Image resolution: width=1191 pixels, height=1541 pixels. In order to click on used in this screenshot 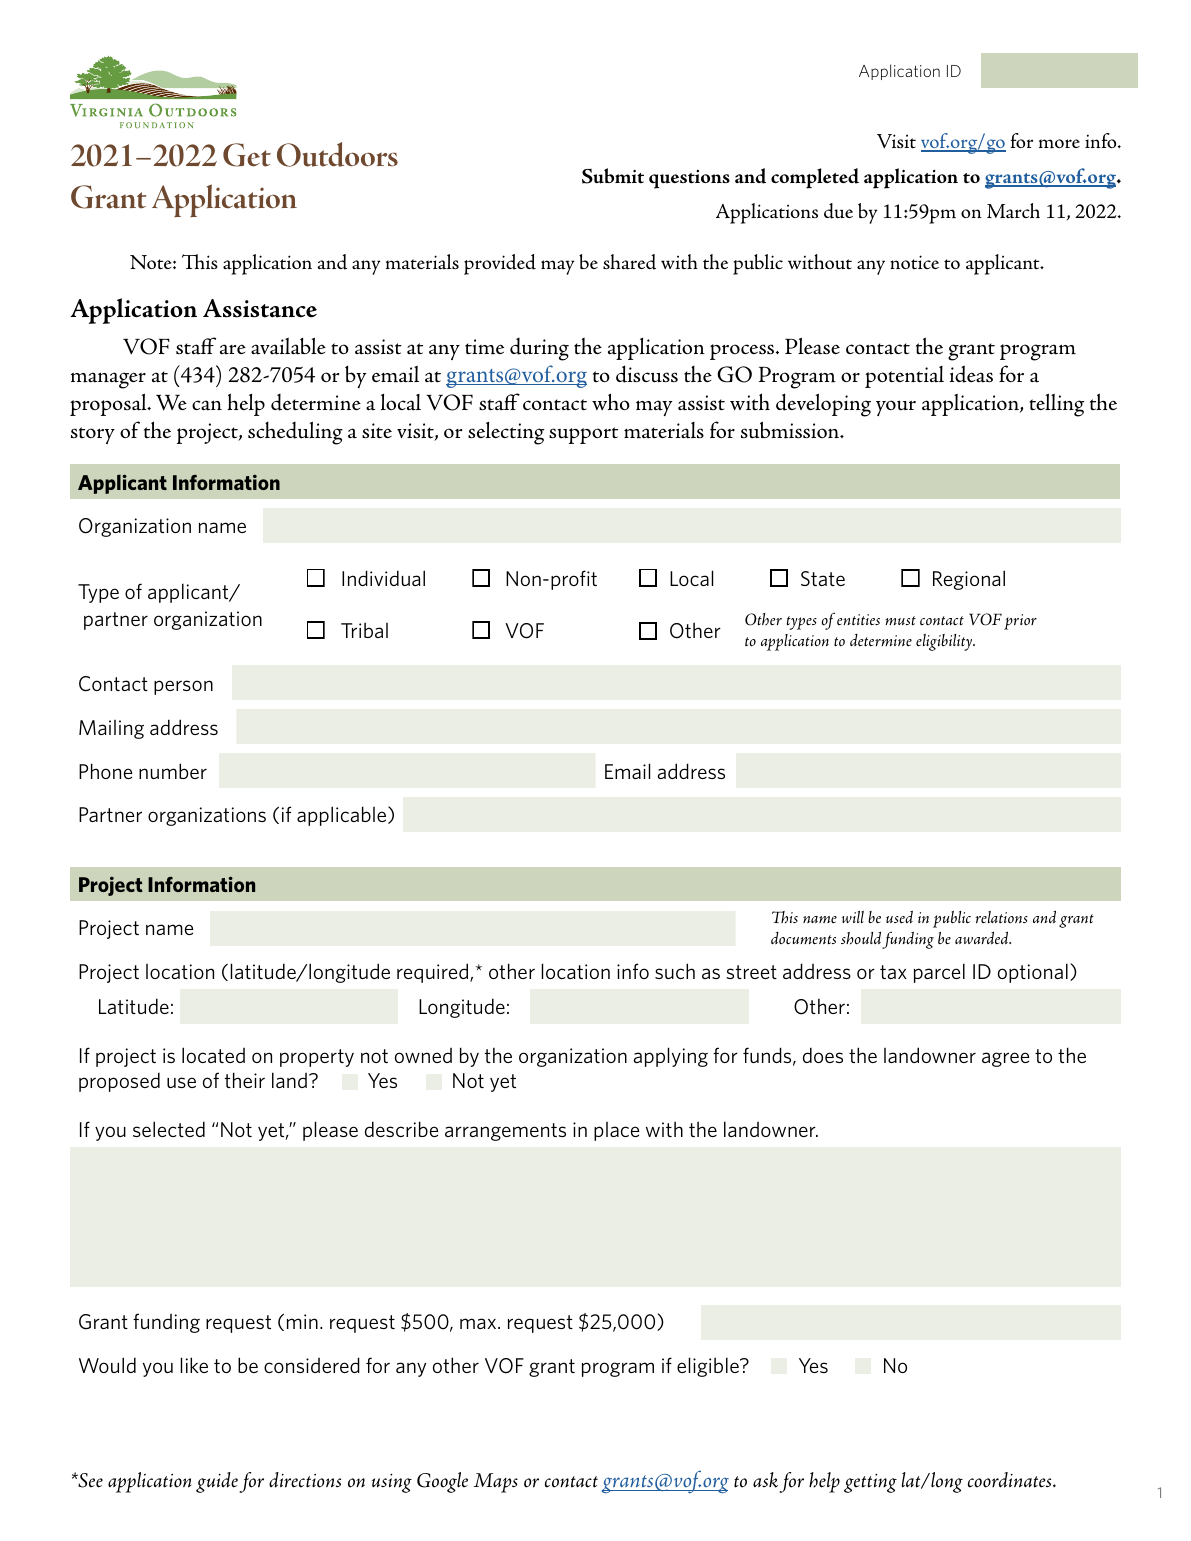, I will do `click(899, 917)`.
